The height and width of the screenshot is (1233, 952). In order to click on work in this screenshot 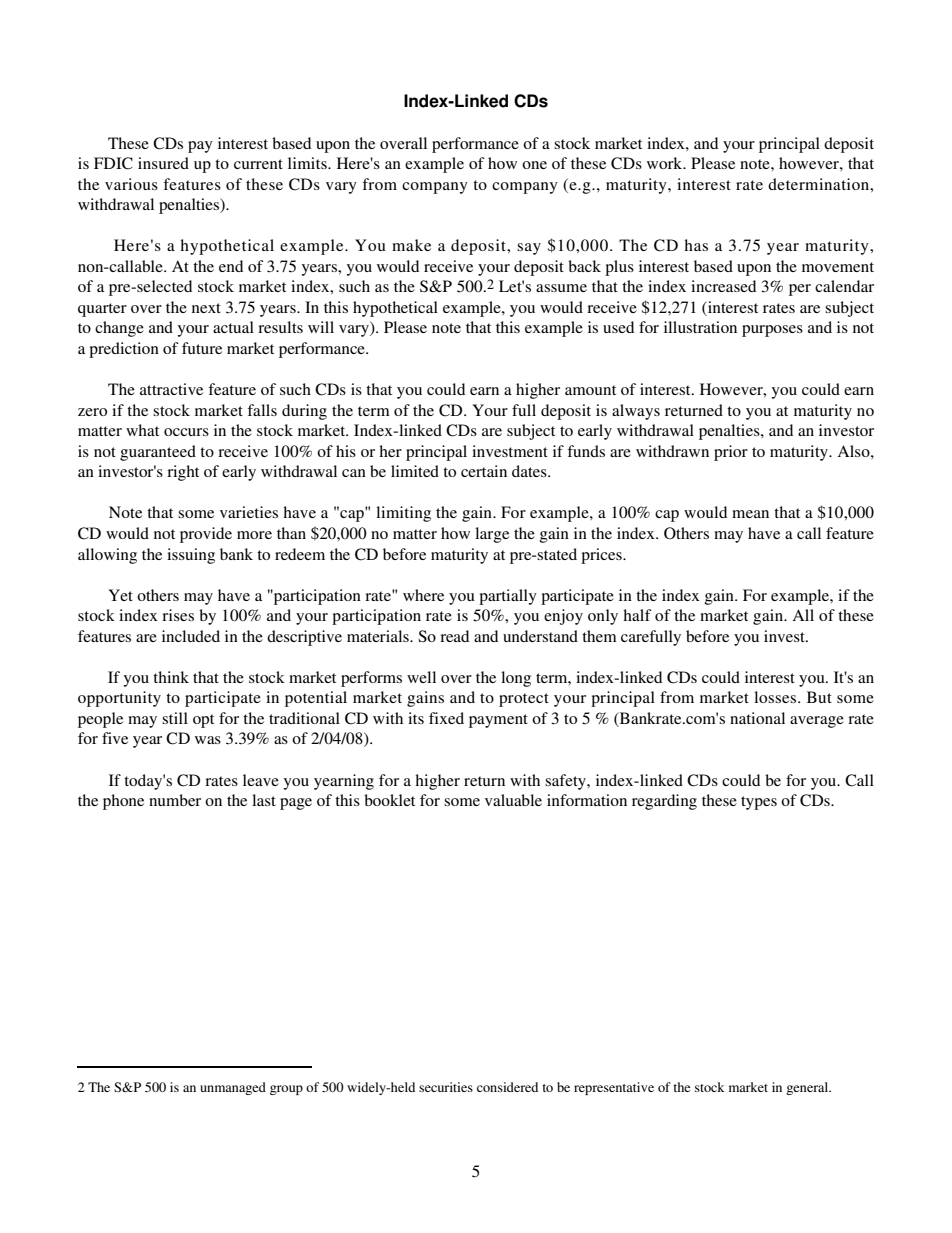, I will do `click(666, 163)`.
